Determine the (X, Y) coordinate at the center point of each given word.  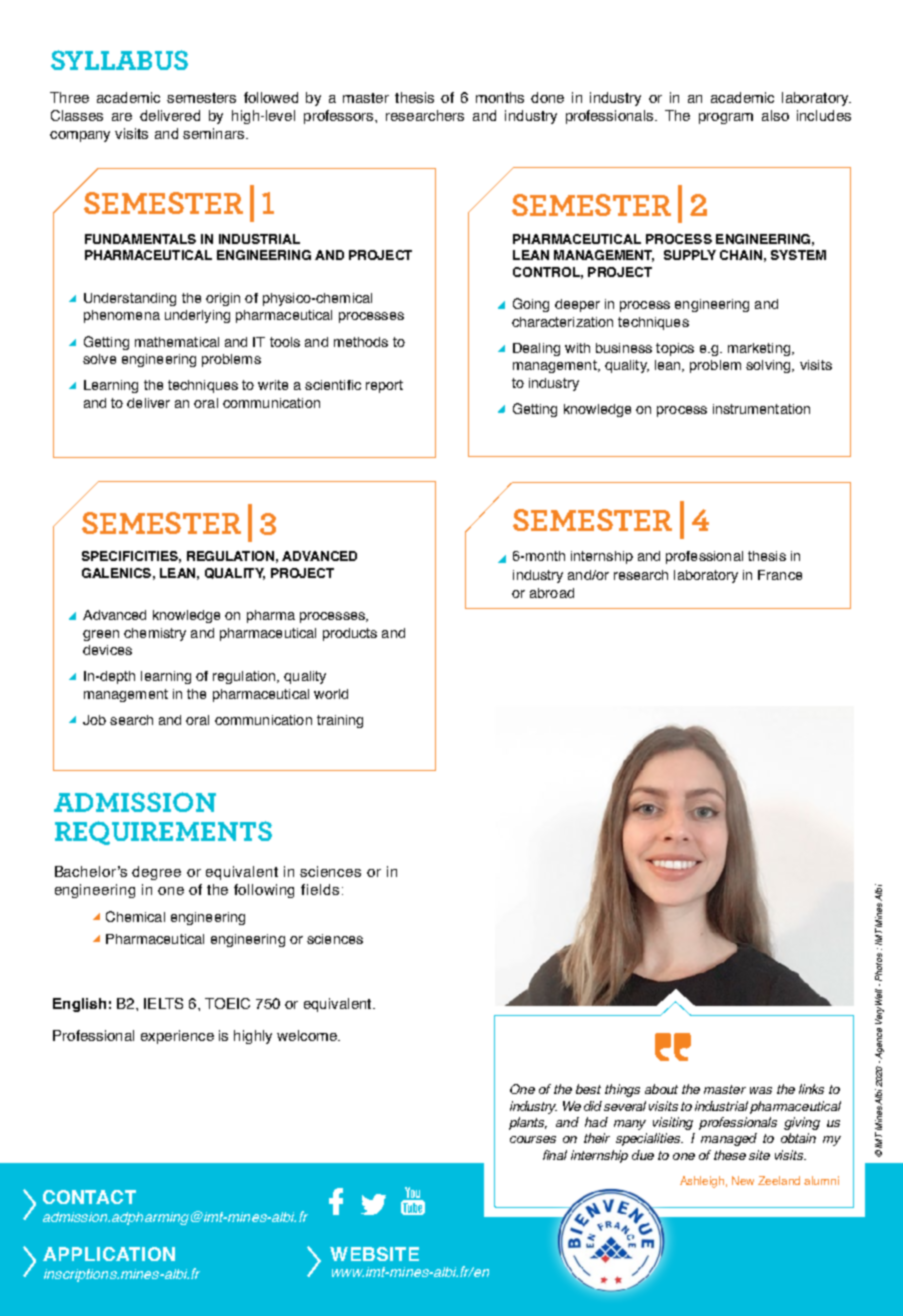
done (547, 97)
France (780, 575)
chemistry (155, 634)
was (761, 1090)
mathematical (177, 342)
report (384, 386)
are (122, 117)
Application (109, 1254)
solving (769, 366)
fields (320, 889)
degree (156, 873)
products (350, 634)
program (726, 118)
